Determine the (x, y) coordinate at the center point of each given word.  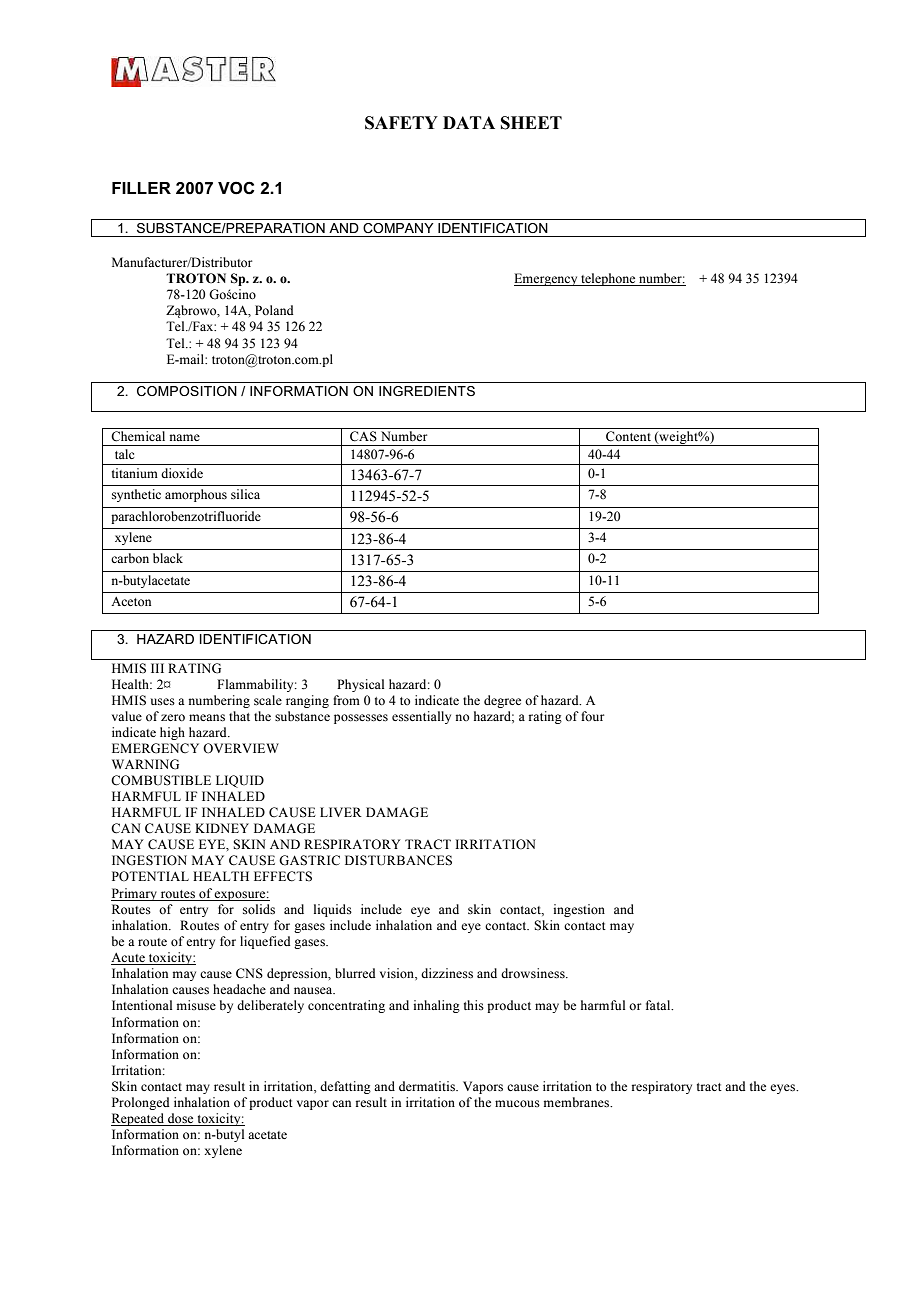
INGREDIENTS (427, 391)
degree (502, 701)
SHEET (531, 123)
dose (180, 1118)
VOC (236, 188)
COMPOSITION (187, 391)
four (592, 716)
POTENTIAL (150, 876)
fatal (659, 1005)
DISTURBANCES (398, 860)
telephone (608, 279)
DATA (469, 122)
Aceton (131, 601)
